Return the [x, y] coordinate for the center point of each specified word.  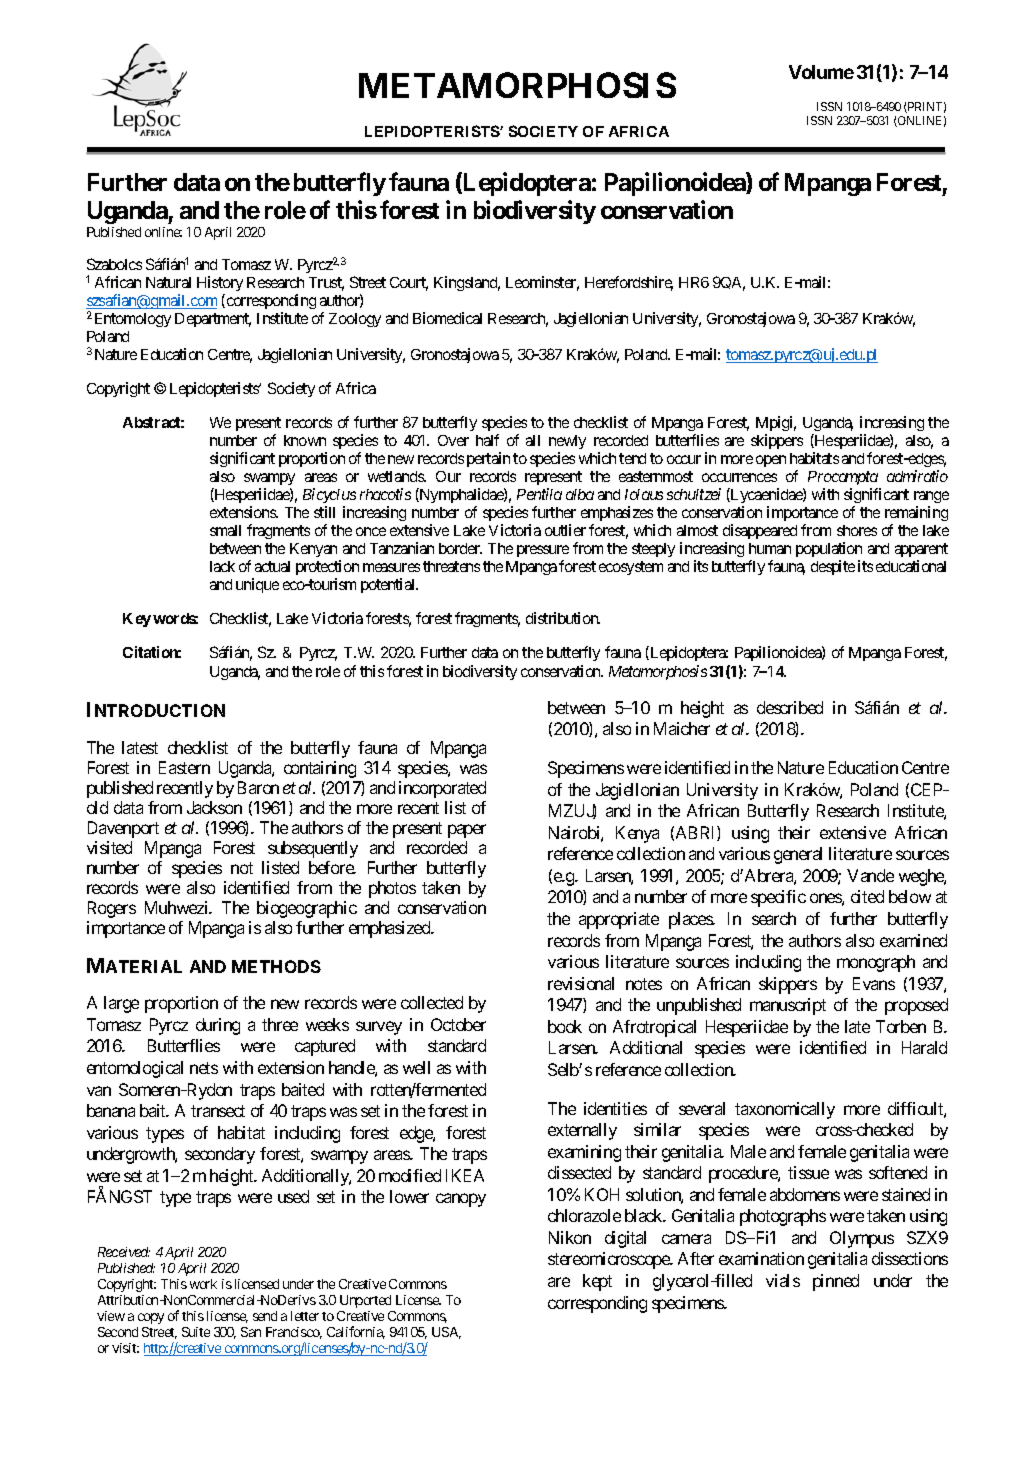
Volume [821, 72]
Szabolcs [114, 264]
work [203, 1284]
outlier [565, 530]
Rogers [112, 909]
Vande [870, 875]
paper [467, 831]
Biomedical [447, 318]
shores [857, 530]
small [225, 530]
